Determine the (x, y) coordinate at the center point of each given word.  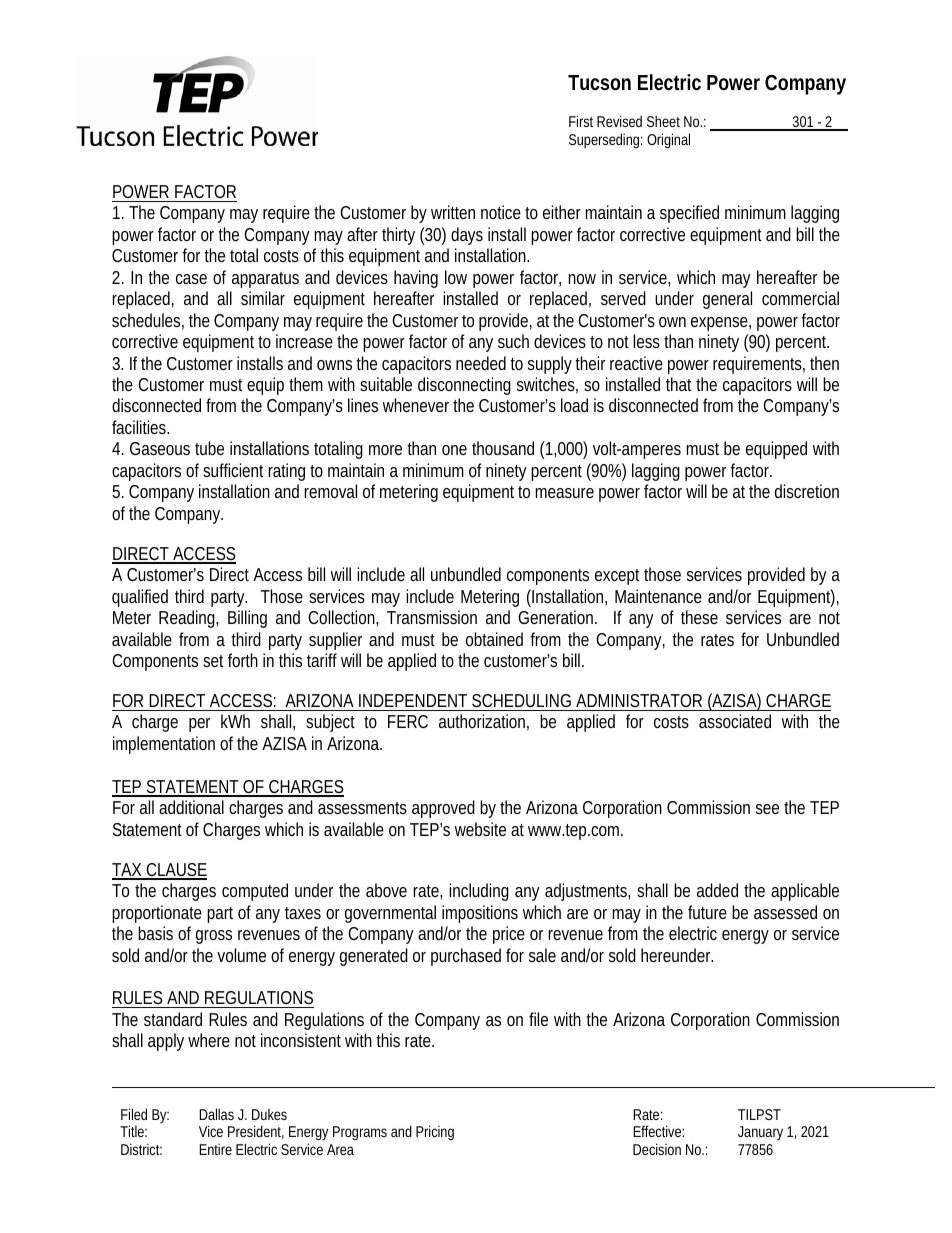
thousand (503, 448)
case (191, 279)
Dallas (216, 1114)
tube (209, 448)
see (767, 809)
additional (191, 807)
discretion (807, 491)
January (760, 1133)
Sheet (663, 121)
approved (443, 809)
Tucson (599, 83)
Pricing (435, 1133)
